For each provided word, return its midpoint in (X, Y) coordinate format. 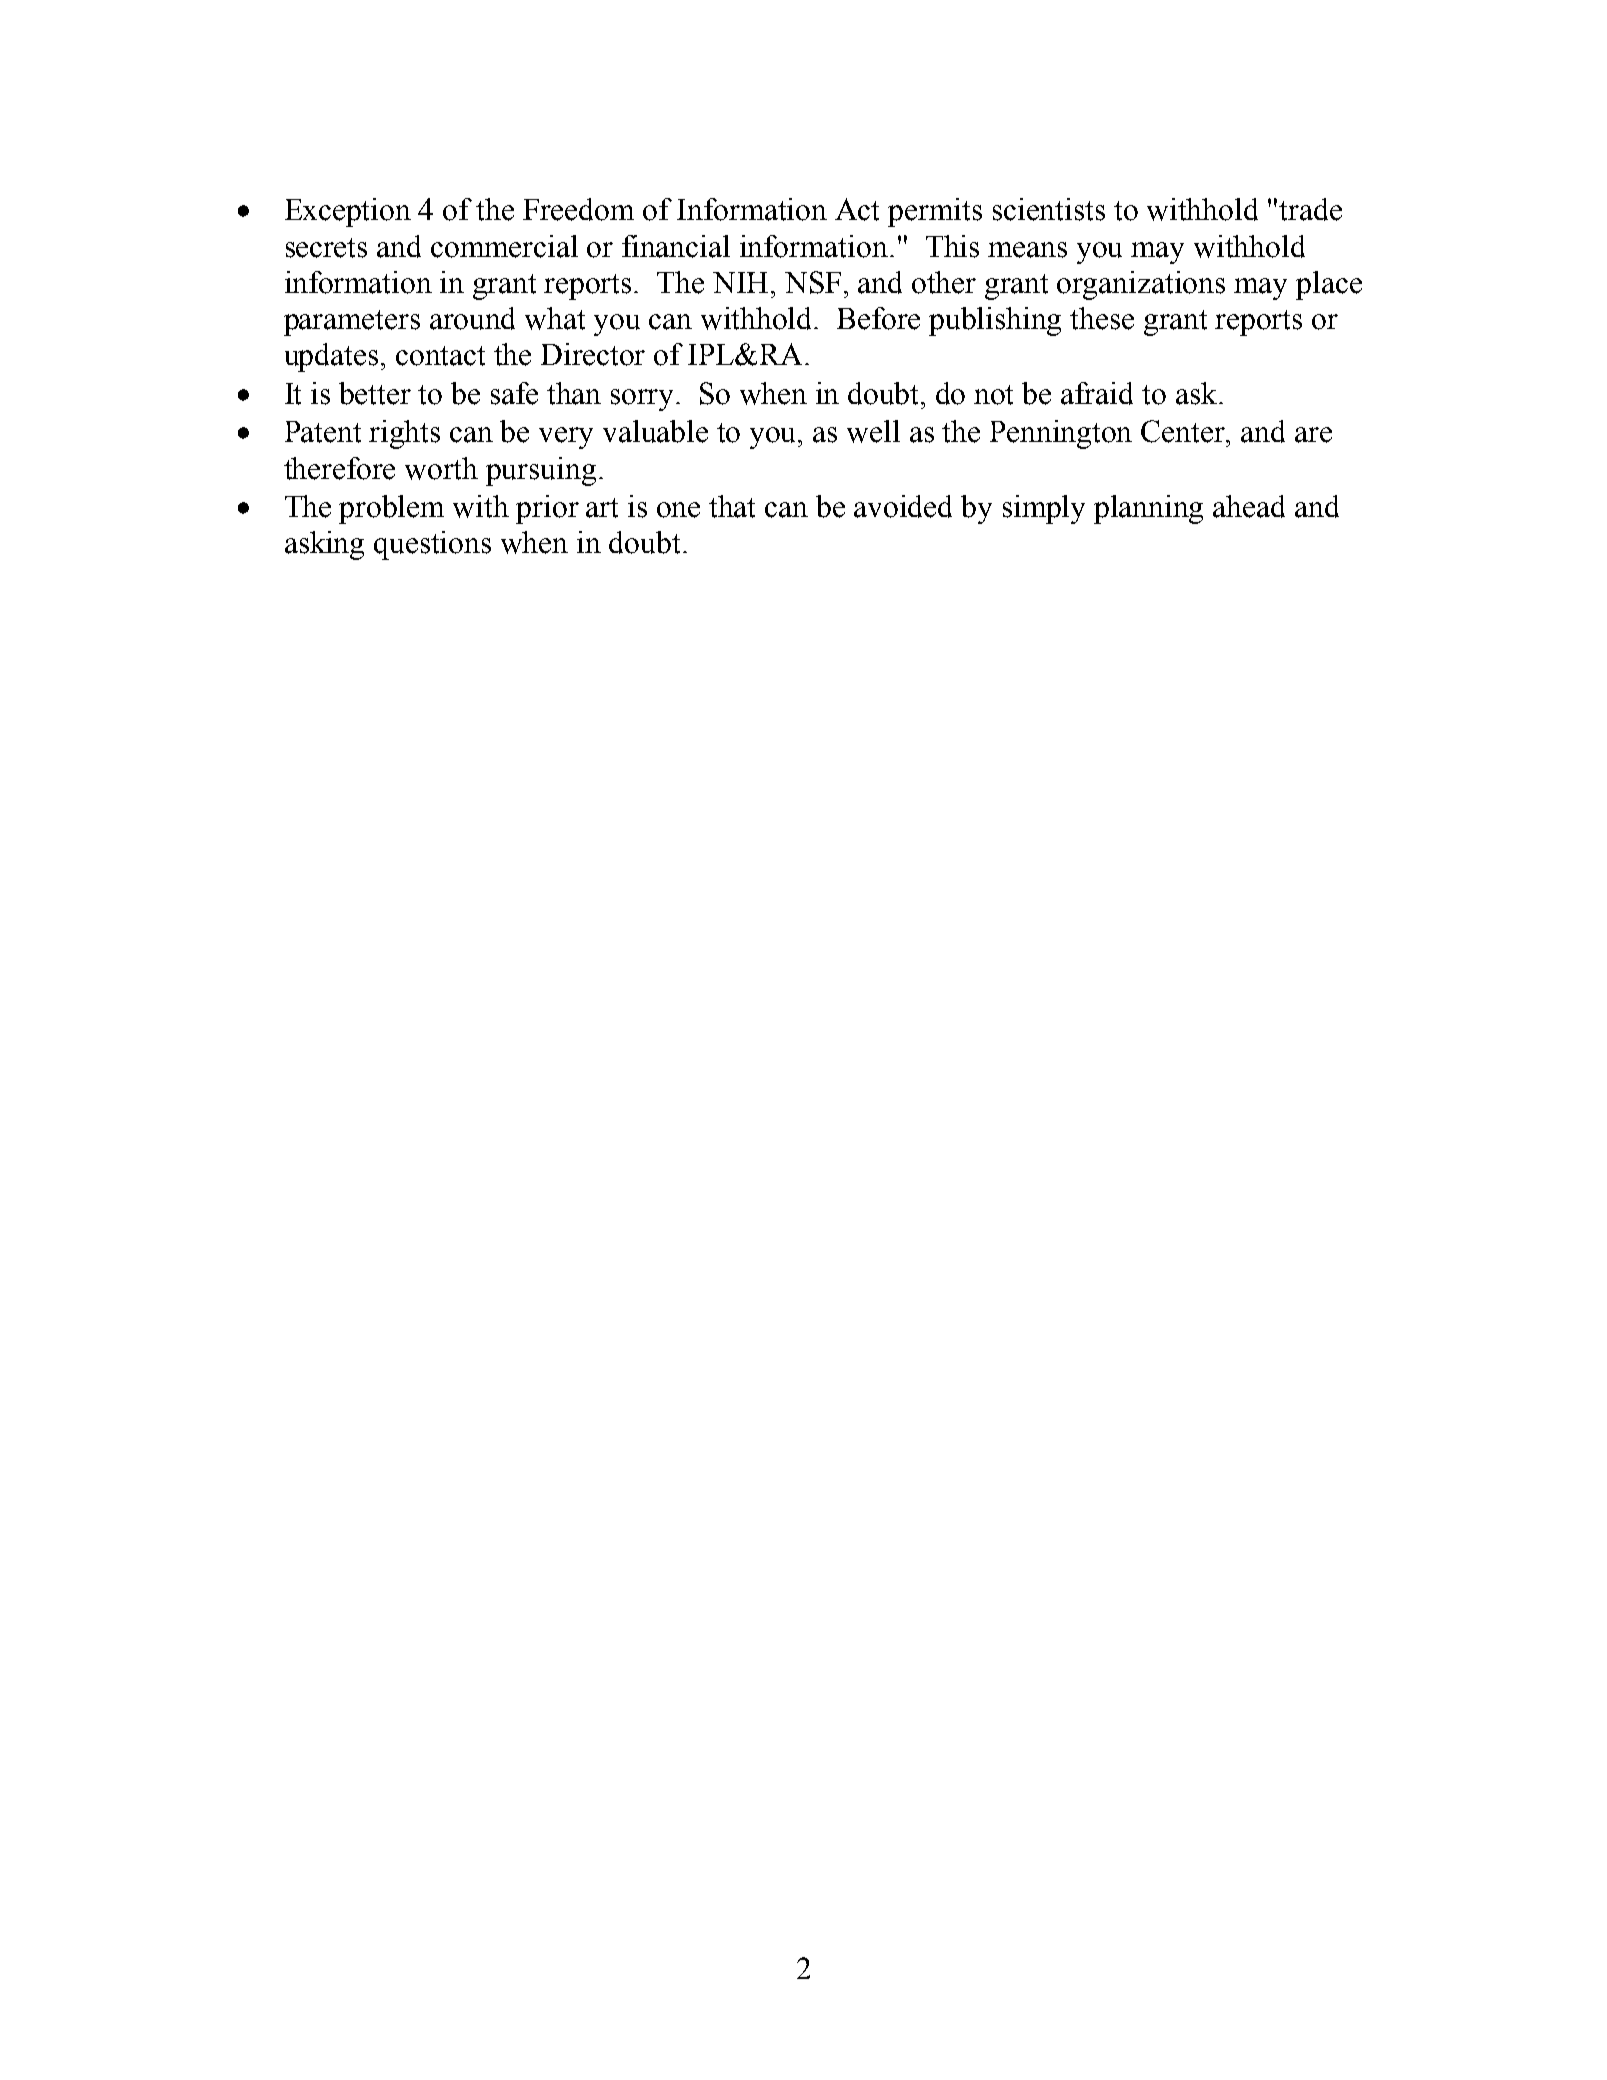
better (375, 393)
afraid (1097, 393)
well (873, 431)
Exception (348, 212)
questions (432, 545)
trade (1310, 209)
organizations (1141, 285)
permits (935, 212)
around (472, 318)
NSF (813, 282)
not (993, 395)
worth (441, 468)
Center (1184, 431)
